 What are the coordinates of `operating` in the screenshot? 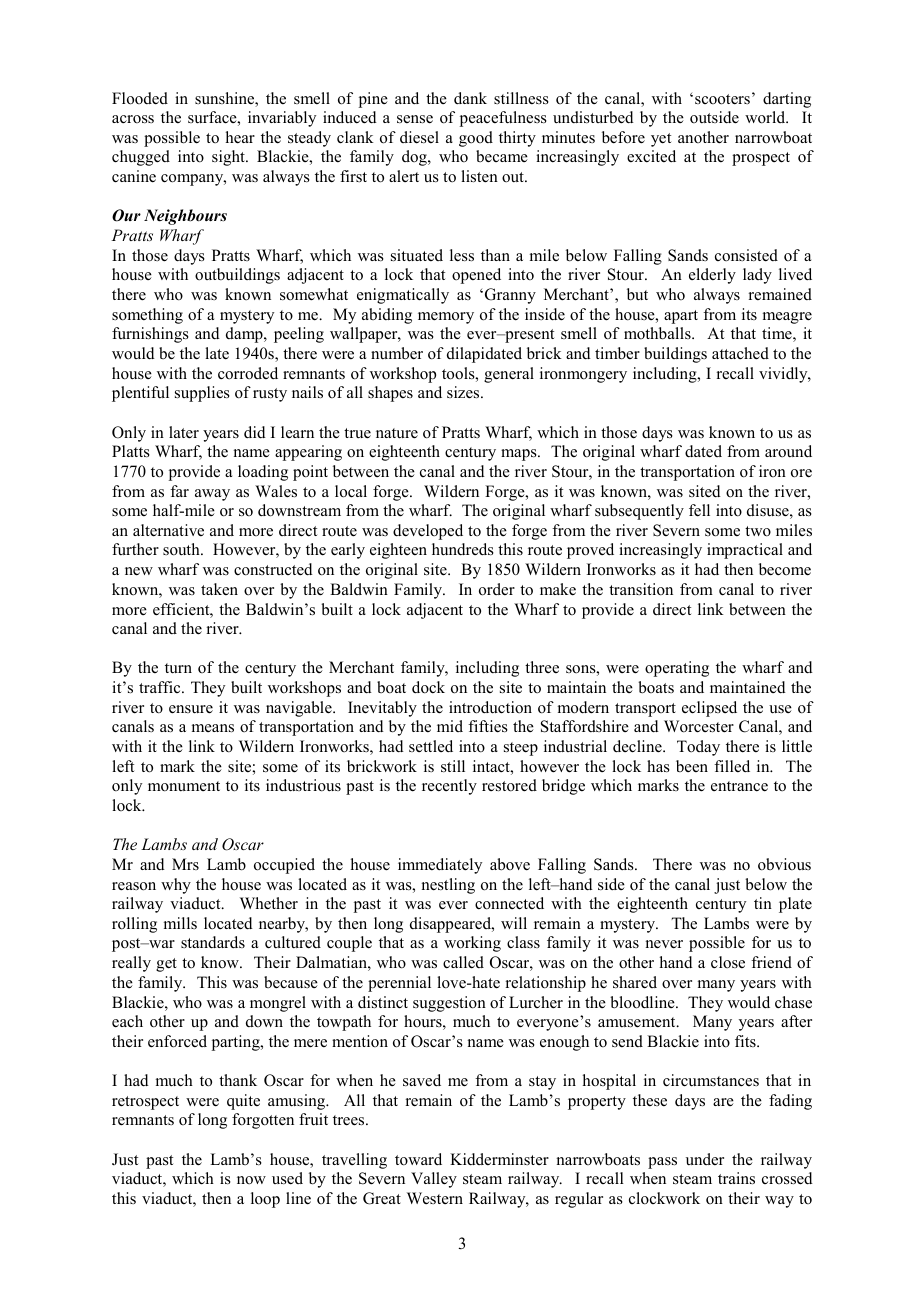 It's located at (677, 669).
